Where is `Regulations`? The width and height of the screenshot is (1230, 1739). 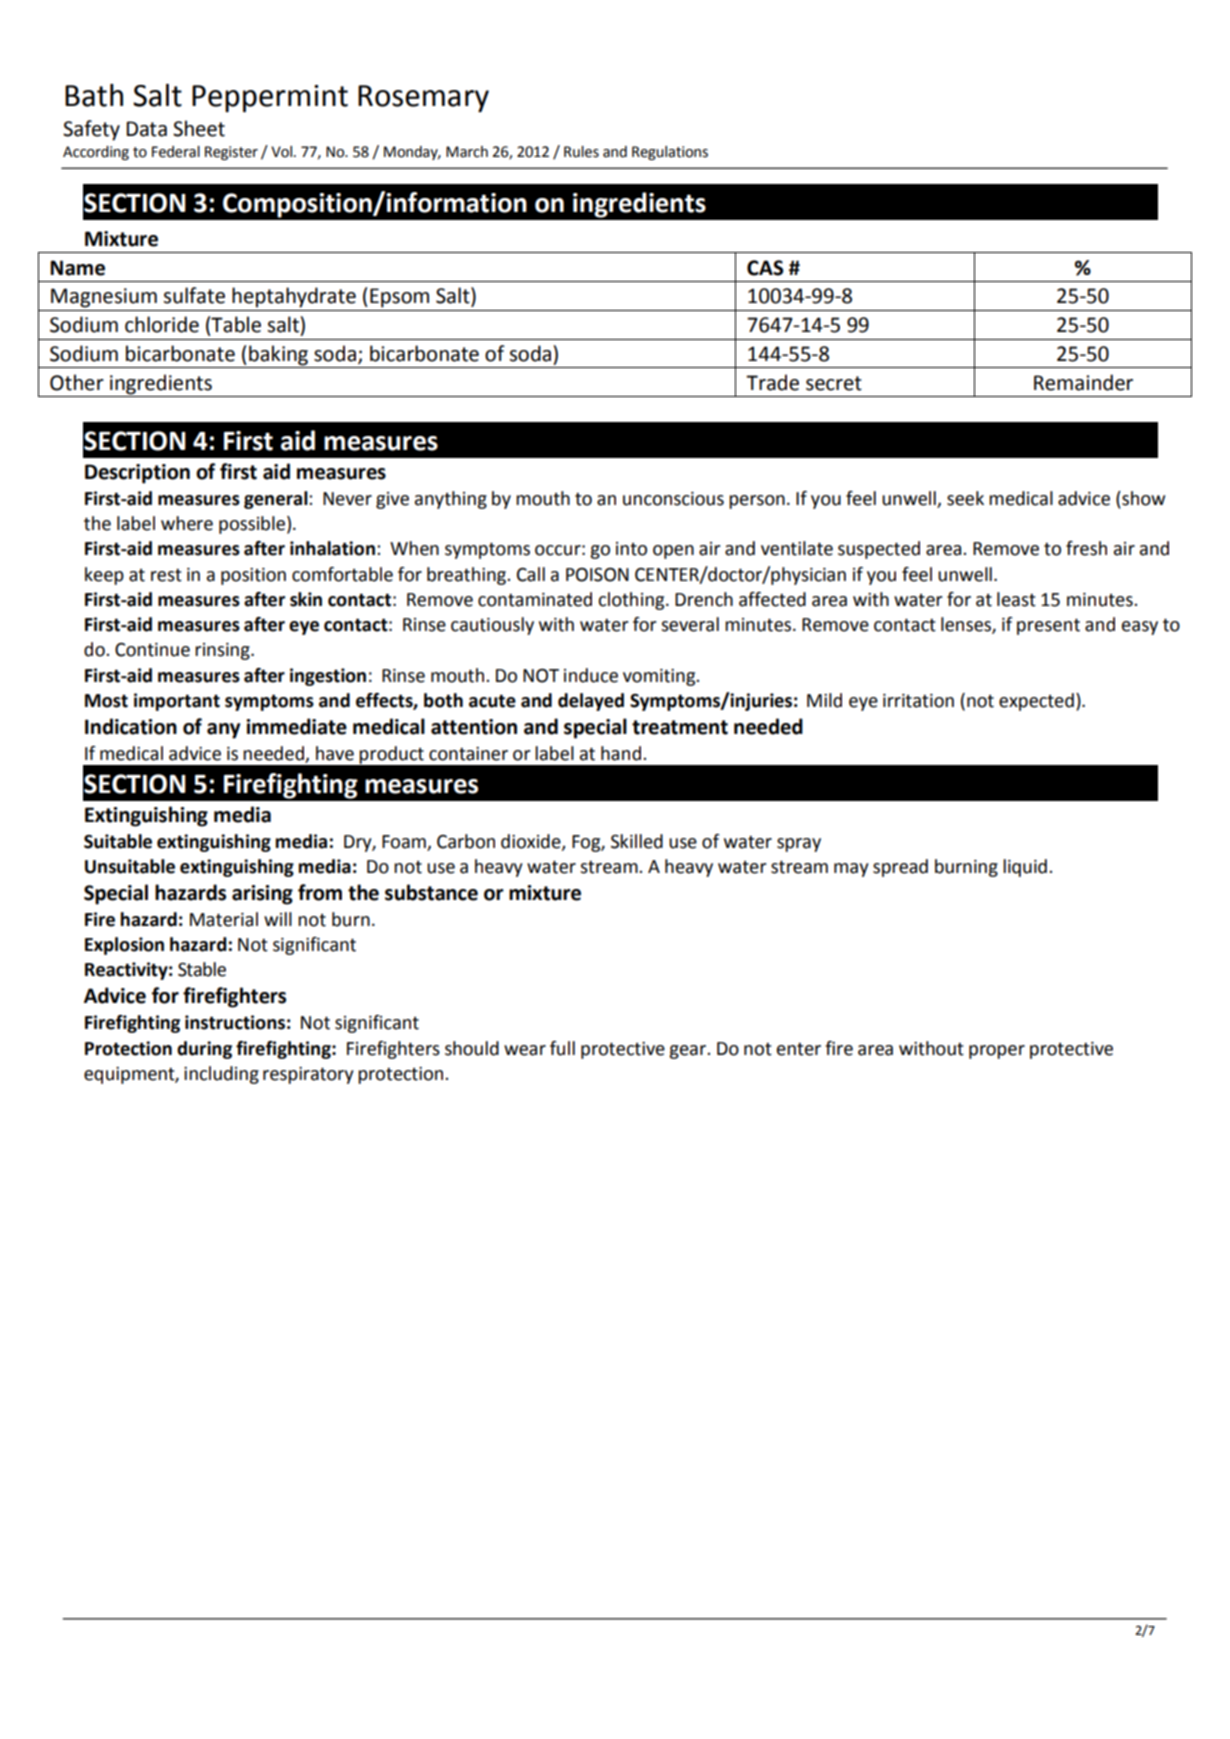
Regulations is located at coordinates (670, 153).
